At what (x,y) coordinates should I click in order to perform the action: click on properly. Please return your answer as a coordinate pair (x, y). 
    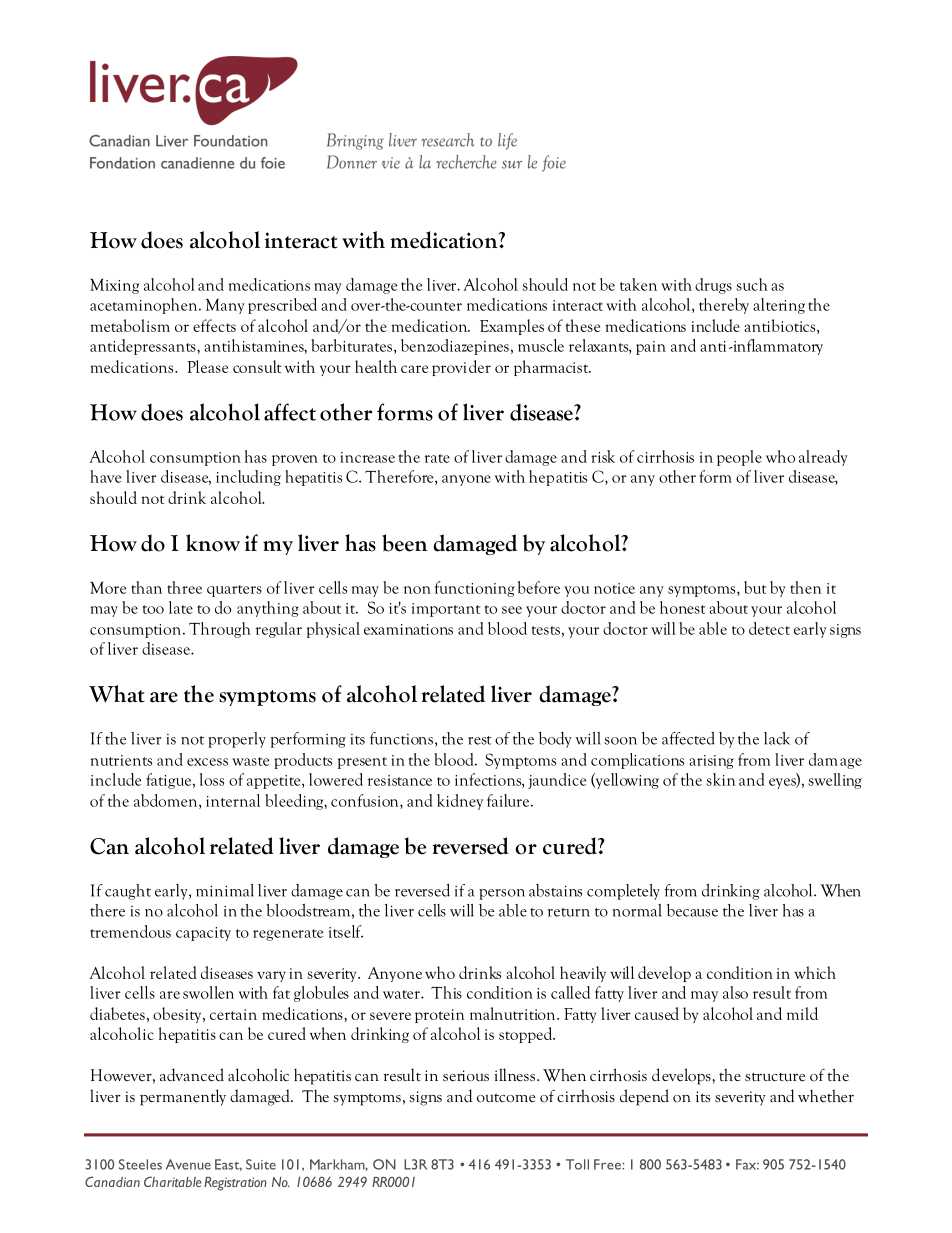
    Looking at the image, I should click on (237, 740).
